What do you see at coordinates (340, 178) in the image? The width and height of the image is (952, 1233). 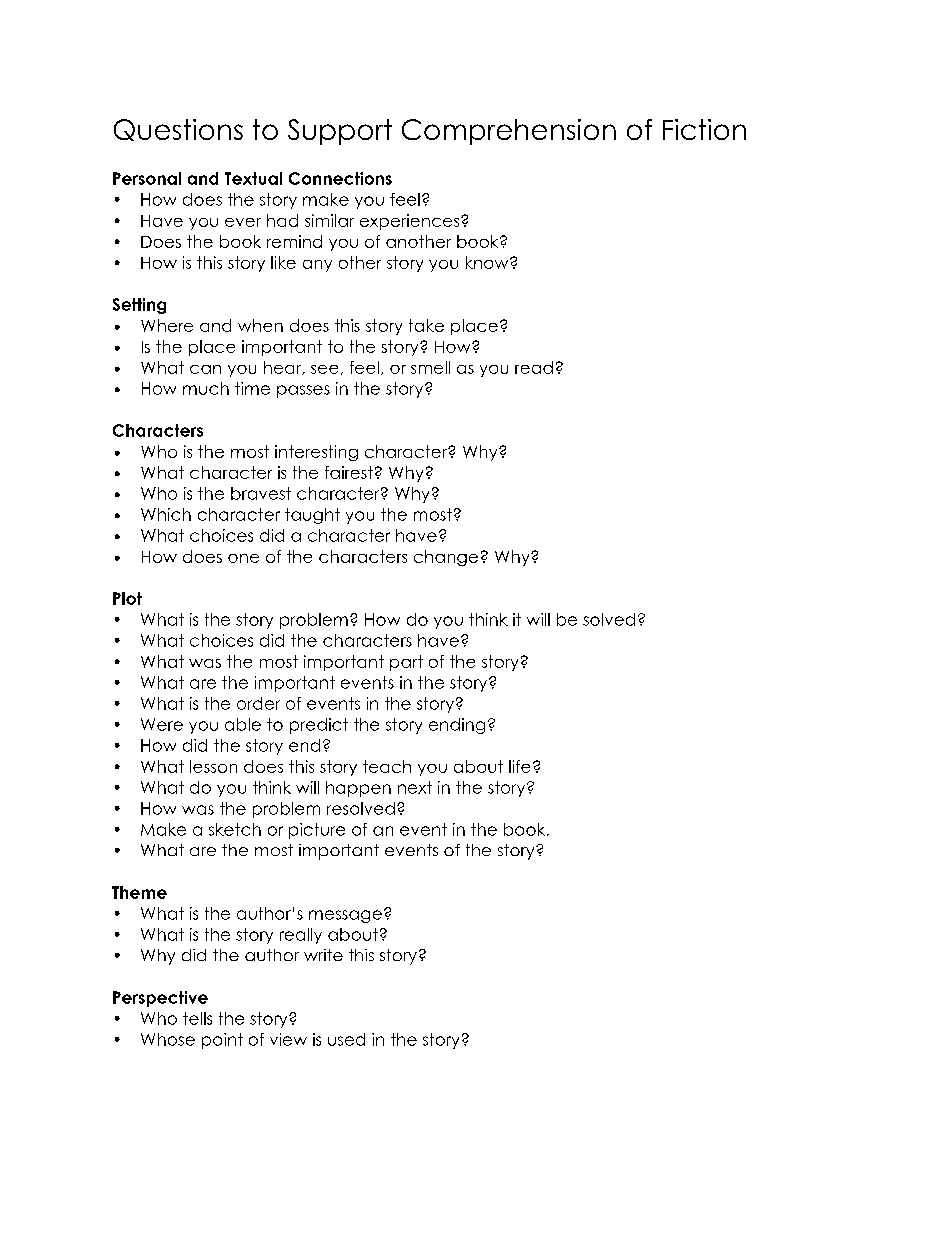 I see `Connections` at bounding box center [340, 178].
